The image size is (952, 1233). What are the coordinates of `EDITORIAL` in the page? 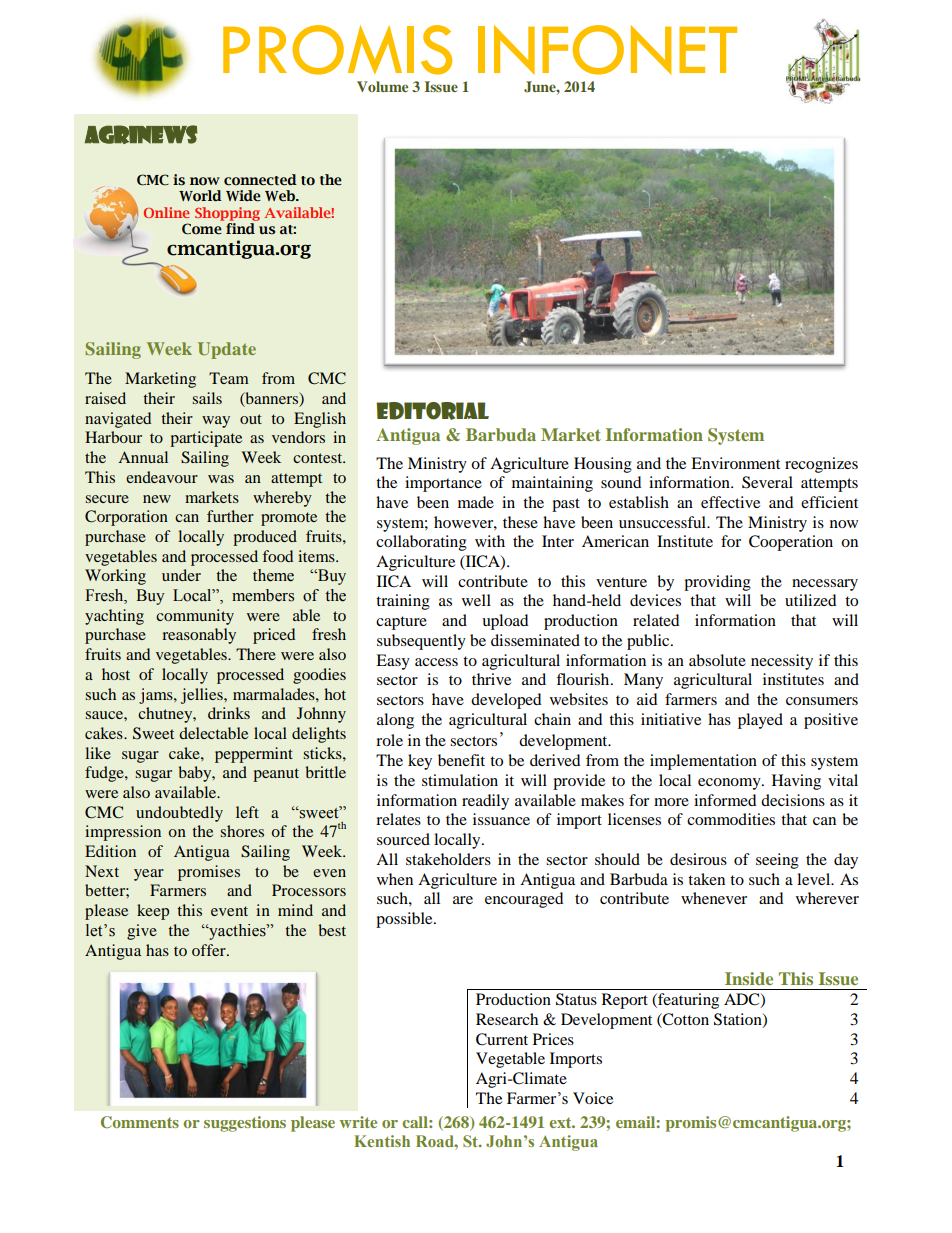 It's located at (432, 411).
